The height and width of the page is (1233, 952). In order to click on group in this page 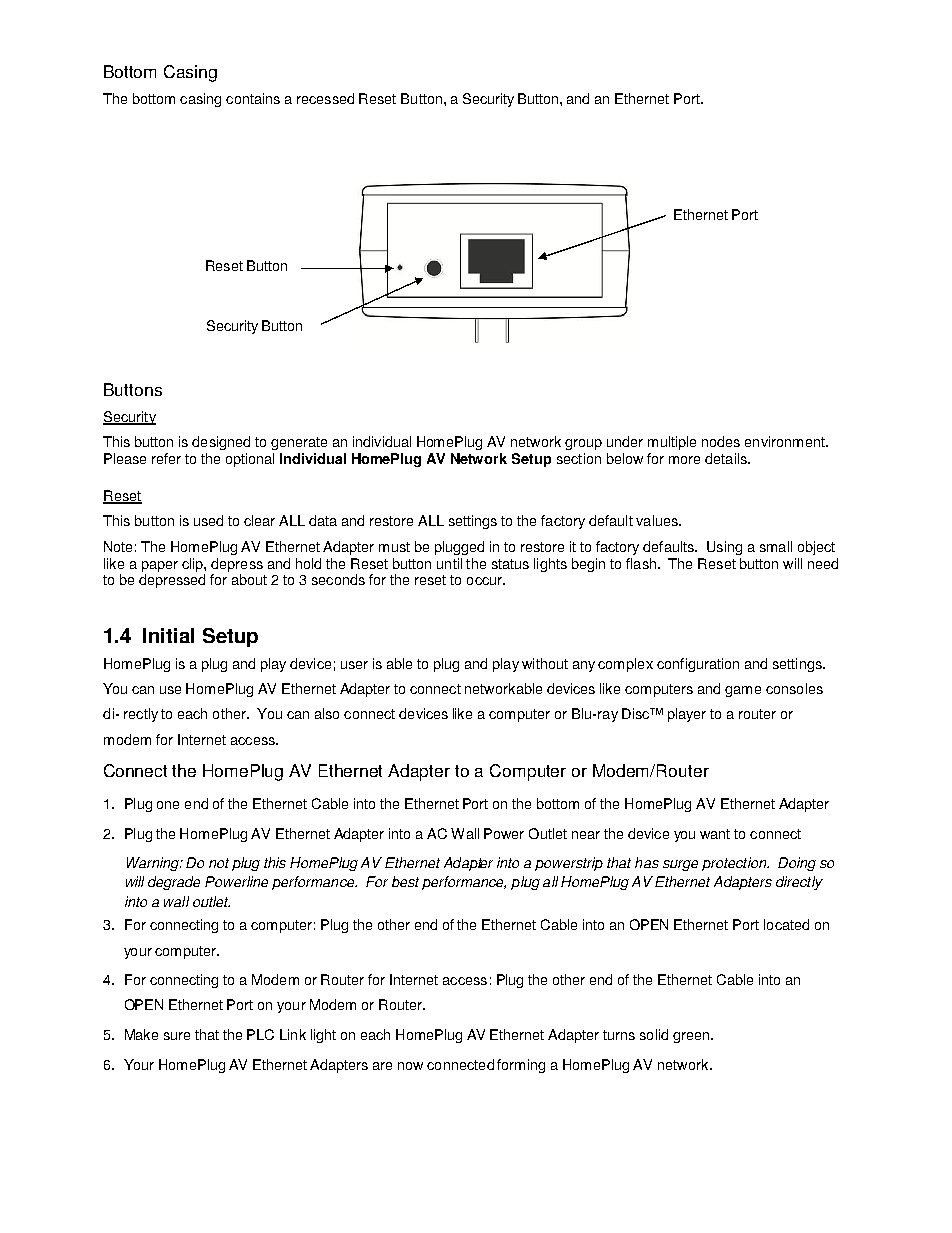, I will do `click(583, 444)`.
